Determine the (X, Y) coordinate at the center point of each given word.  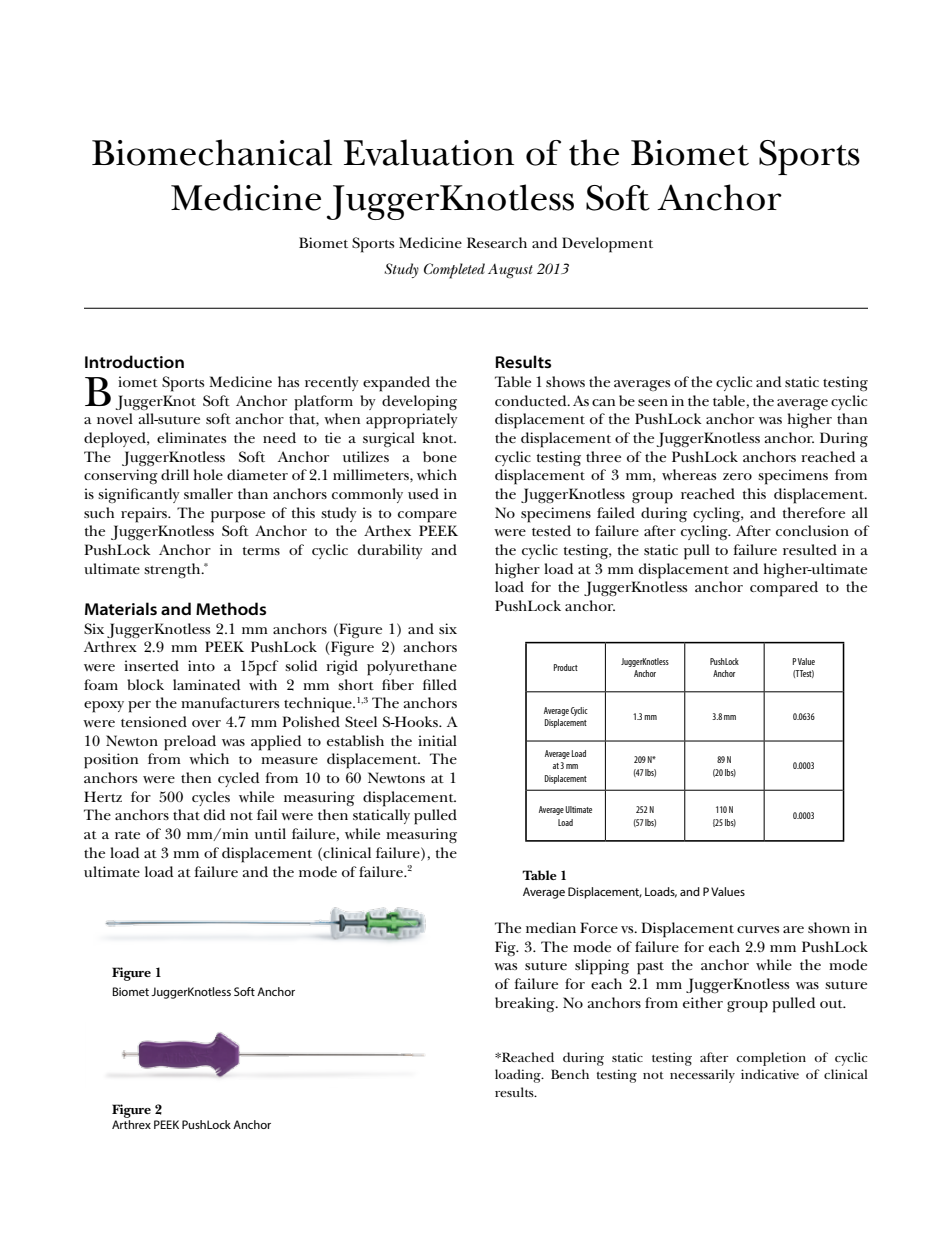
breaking (526, 1004)
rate (127, 835)
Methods (231, 609)
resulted (810, 549)
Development (607, 245)
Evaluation (429, 152)
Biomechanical (212, 152)
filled (440, 684)
